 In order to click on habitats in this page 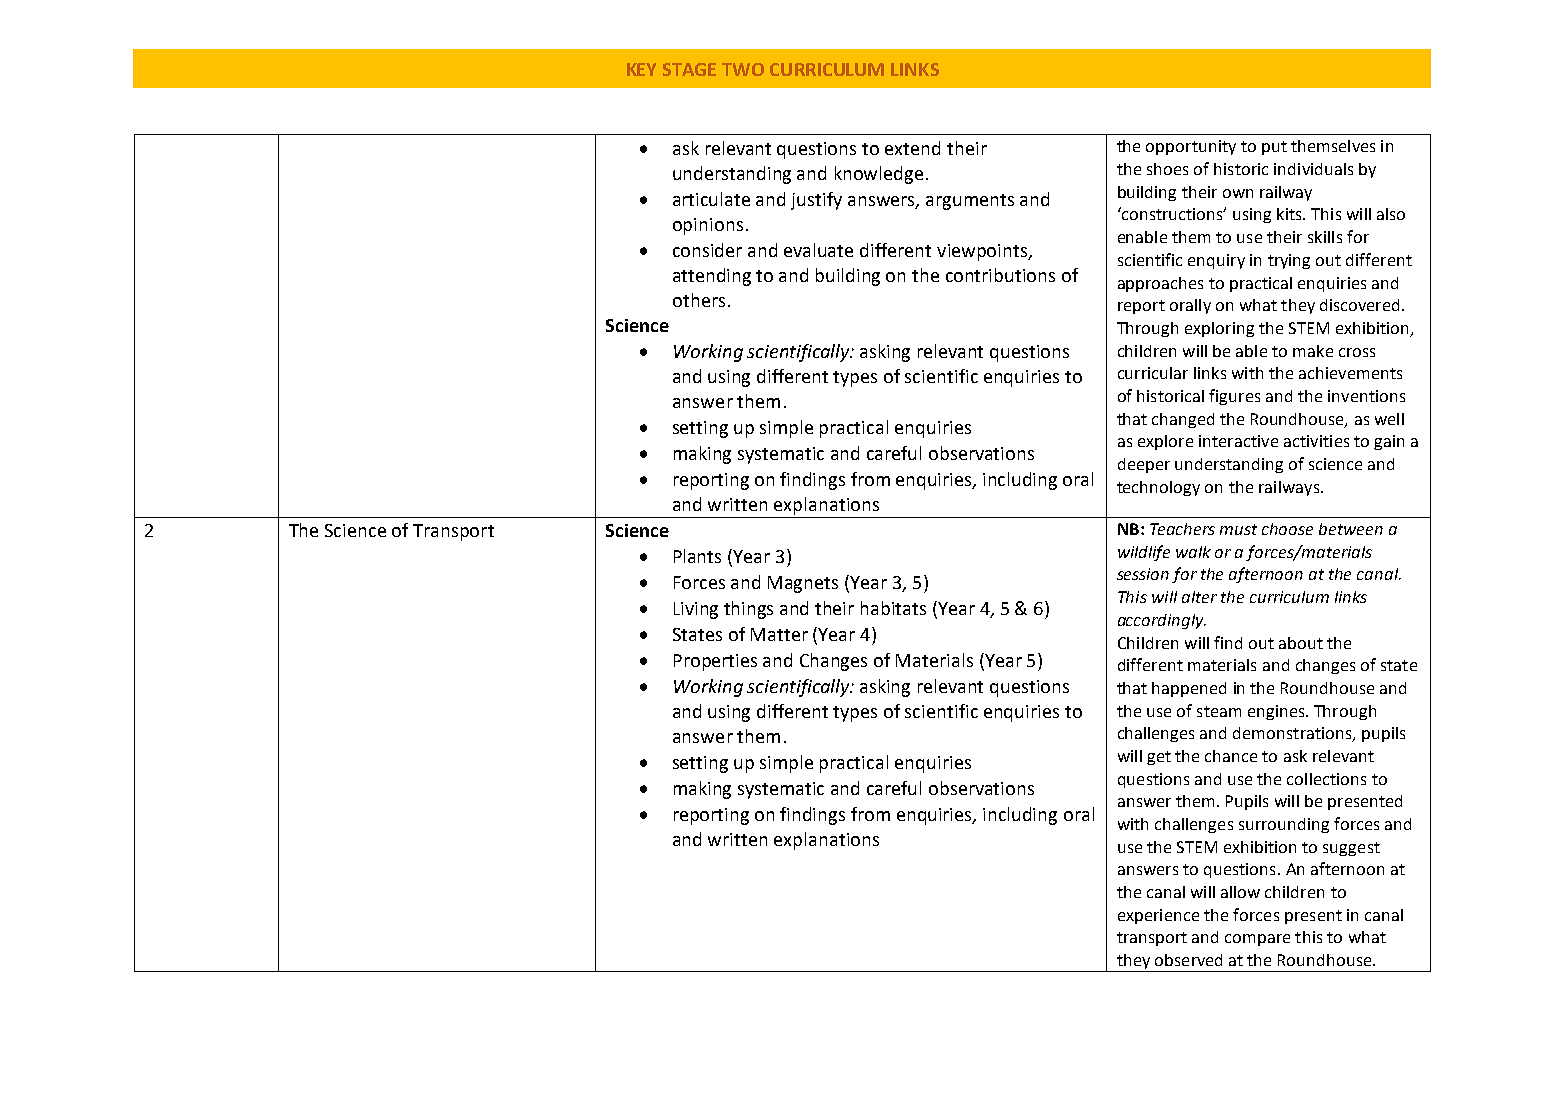, I will do `click(893, 608)`.
